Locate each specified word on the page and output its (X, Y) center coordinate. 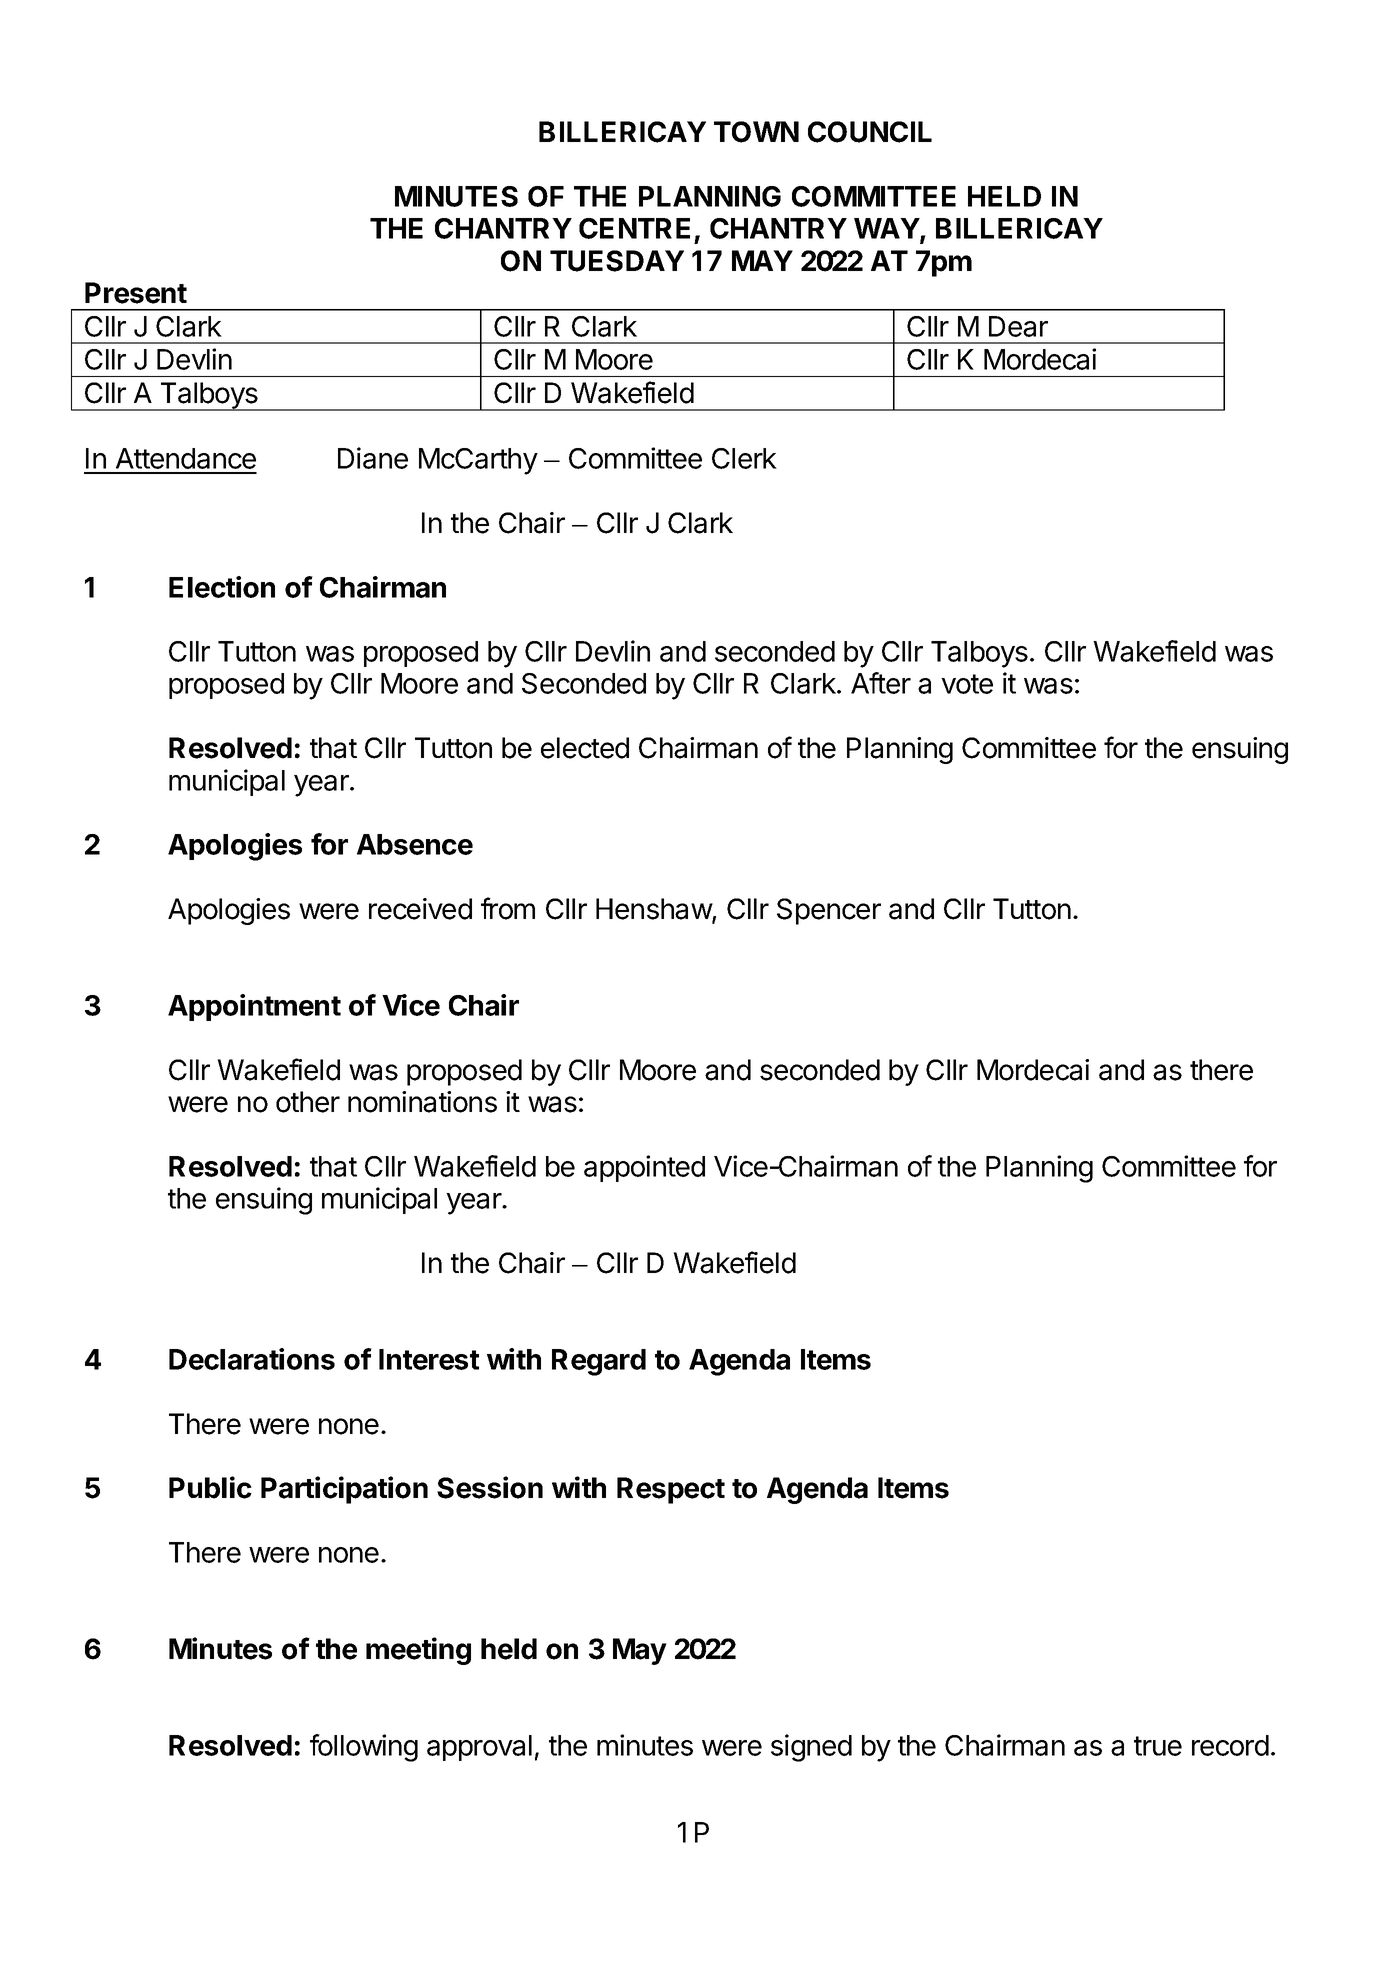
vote (967, 684)
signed (811, 1748)
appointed (644, 1168)
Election (222, 587)
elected (585, 748)
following (364, 1748)
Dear (1018, 326)
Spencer (829, 911)
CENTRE (634, 228)
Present (136, 293)
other (308, 1102)
